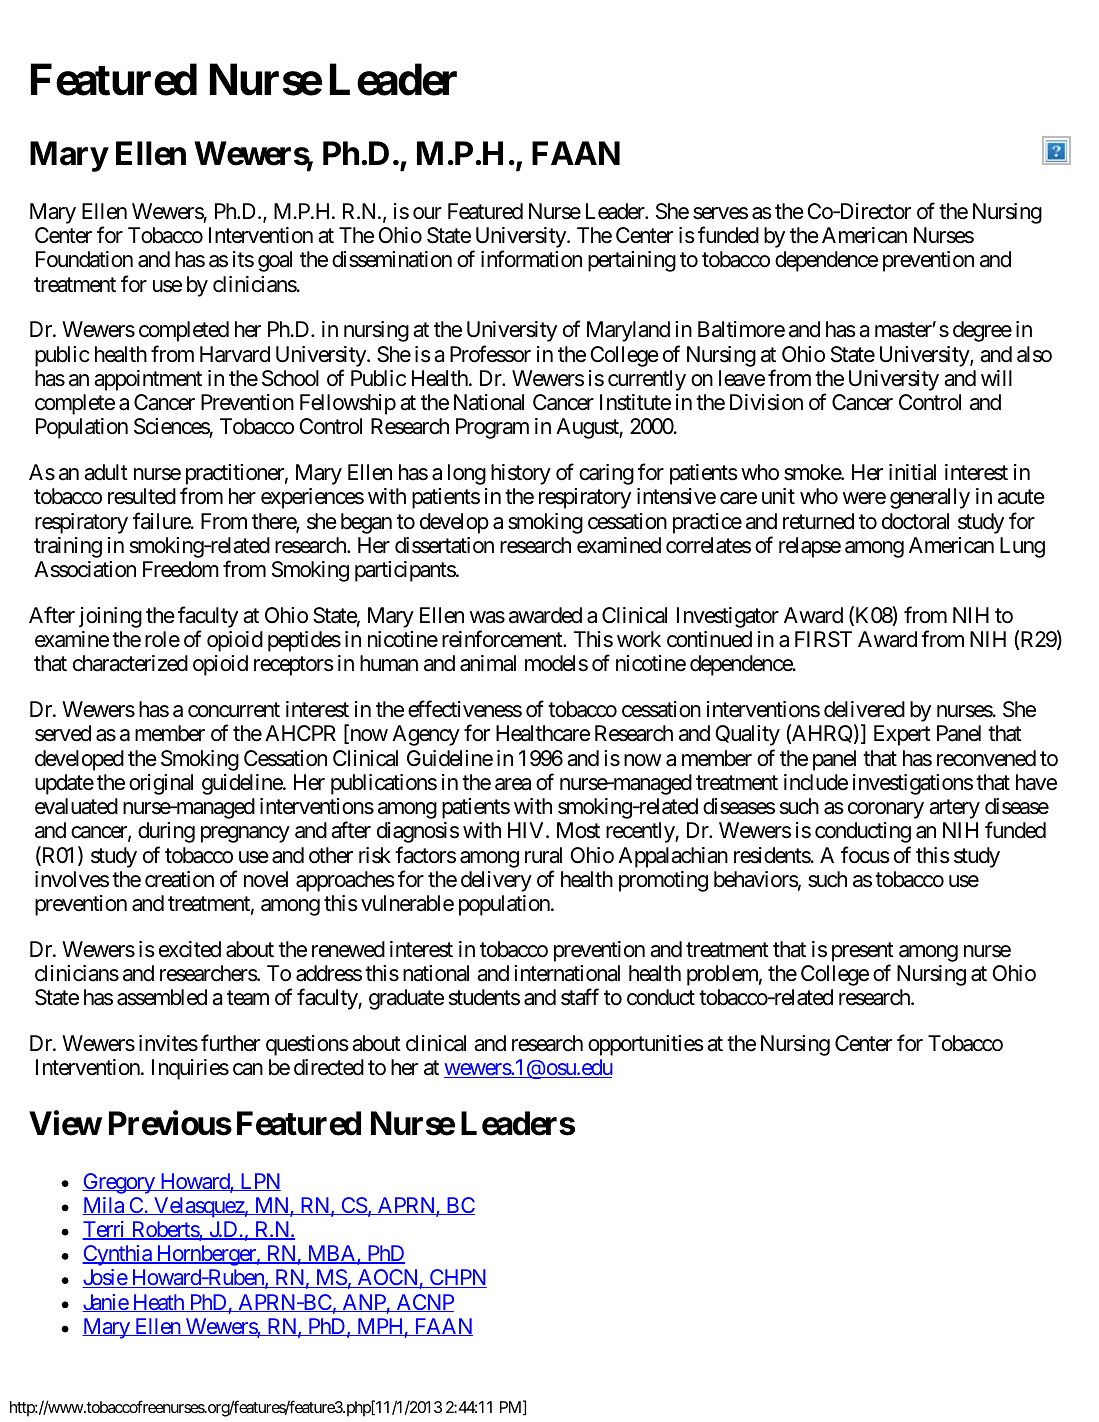 The height and width of the screenshot is (1422, 1099). Describe the element at coordinates (161, 784) in the screenshot. I see `original` at that location.
